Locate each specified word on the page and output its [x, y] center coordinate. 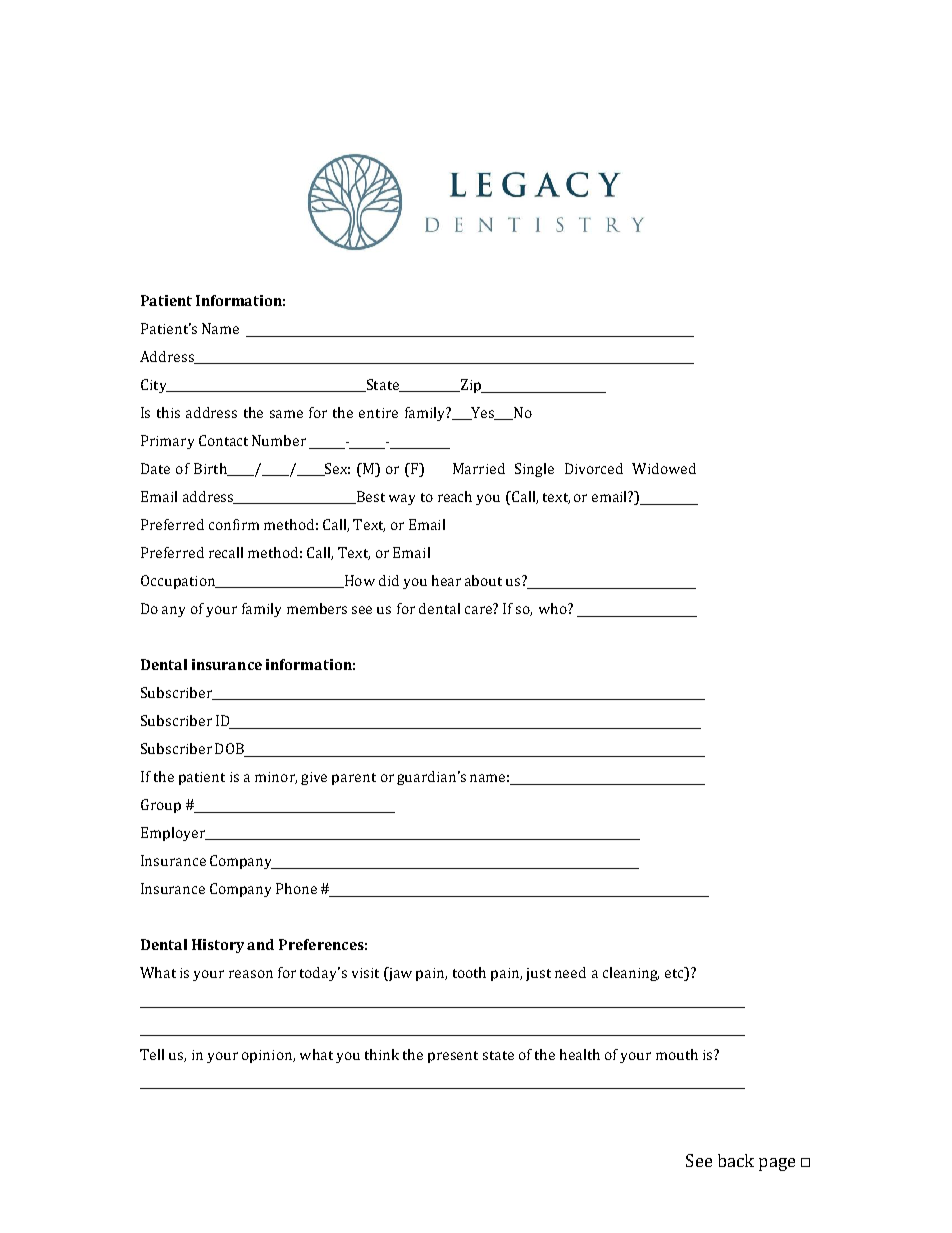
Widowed [664, 468]
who [554, 608]
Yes [482, 413]
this [168, 412]
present [453, 1057]
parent [354, 779]
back [736, 1160]
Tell [152, 1054]
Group [161, 806]
